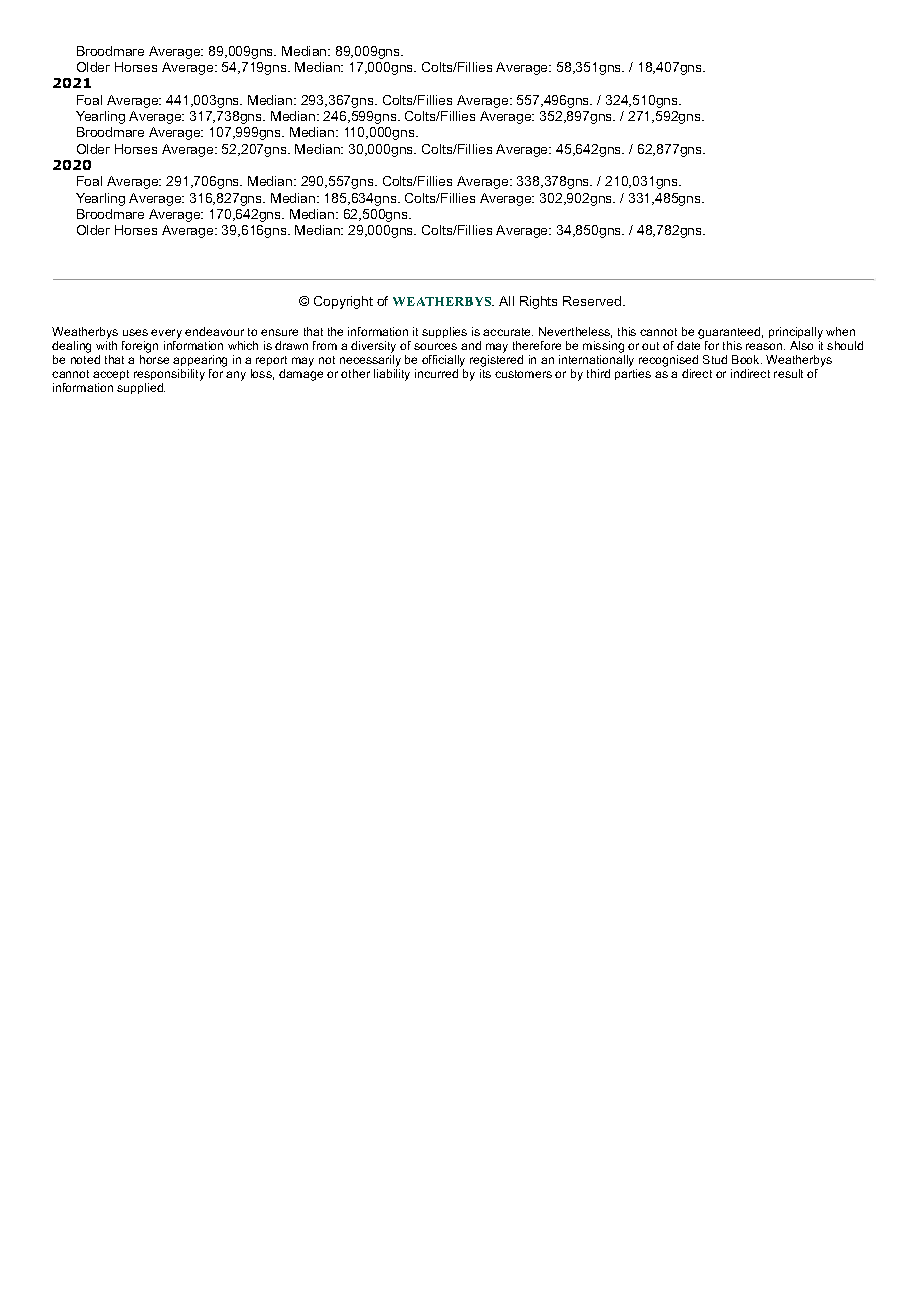  I want to click on Rights, so click(538, 302).
